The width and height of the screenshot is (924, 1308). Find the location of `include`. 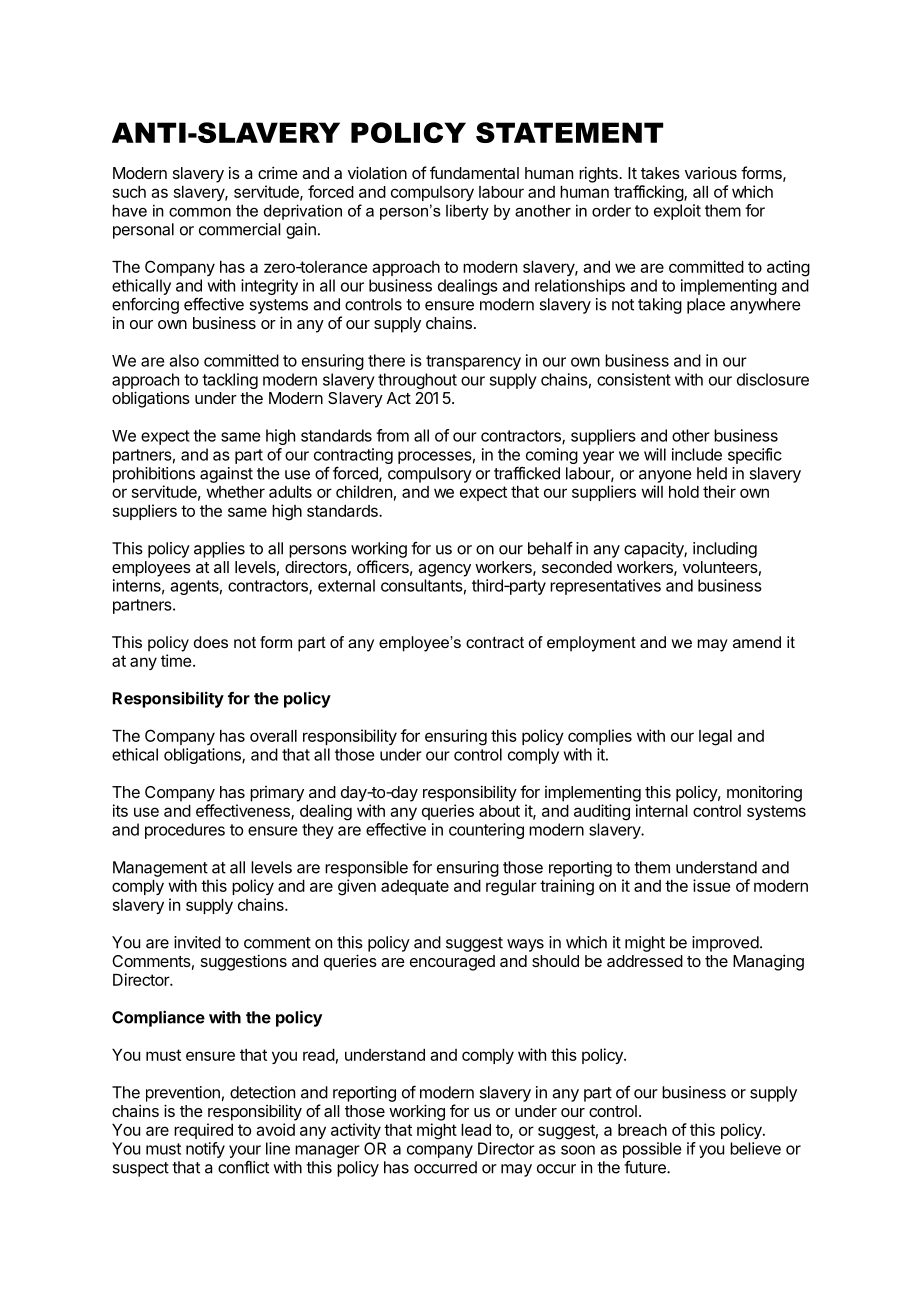

include is located at coordinates (697, 454).
